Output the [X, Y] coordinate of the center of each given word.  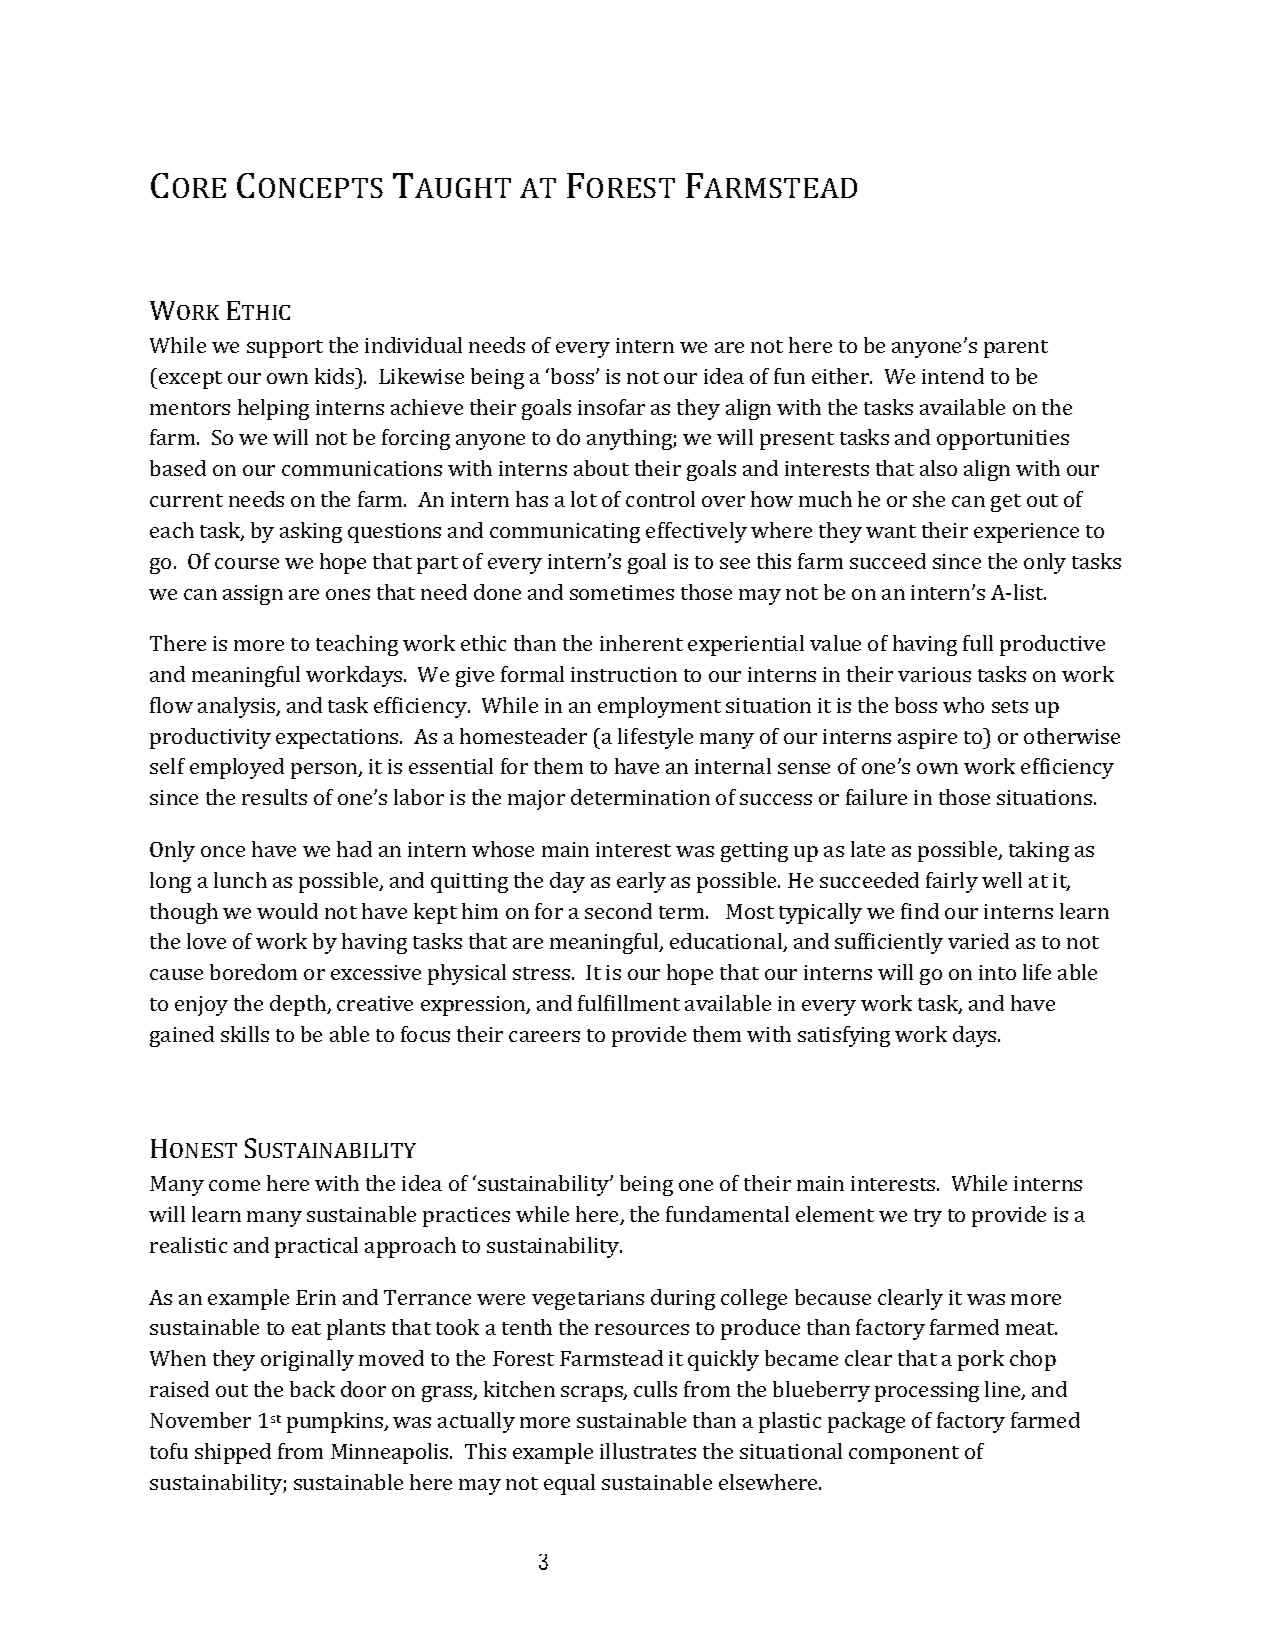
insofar [611, 407]
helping [273, 409]
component [904, 1455]
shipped [233, 1453]
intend [953, 376]
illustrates [648, 1451]
